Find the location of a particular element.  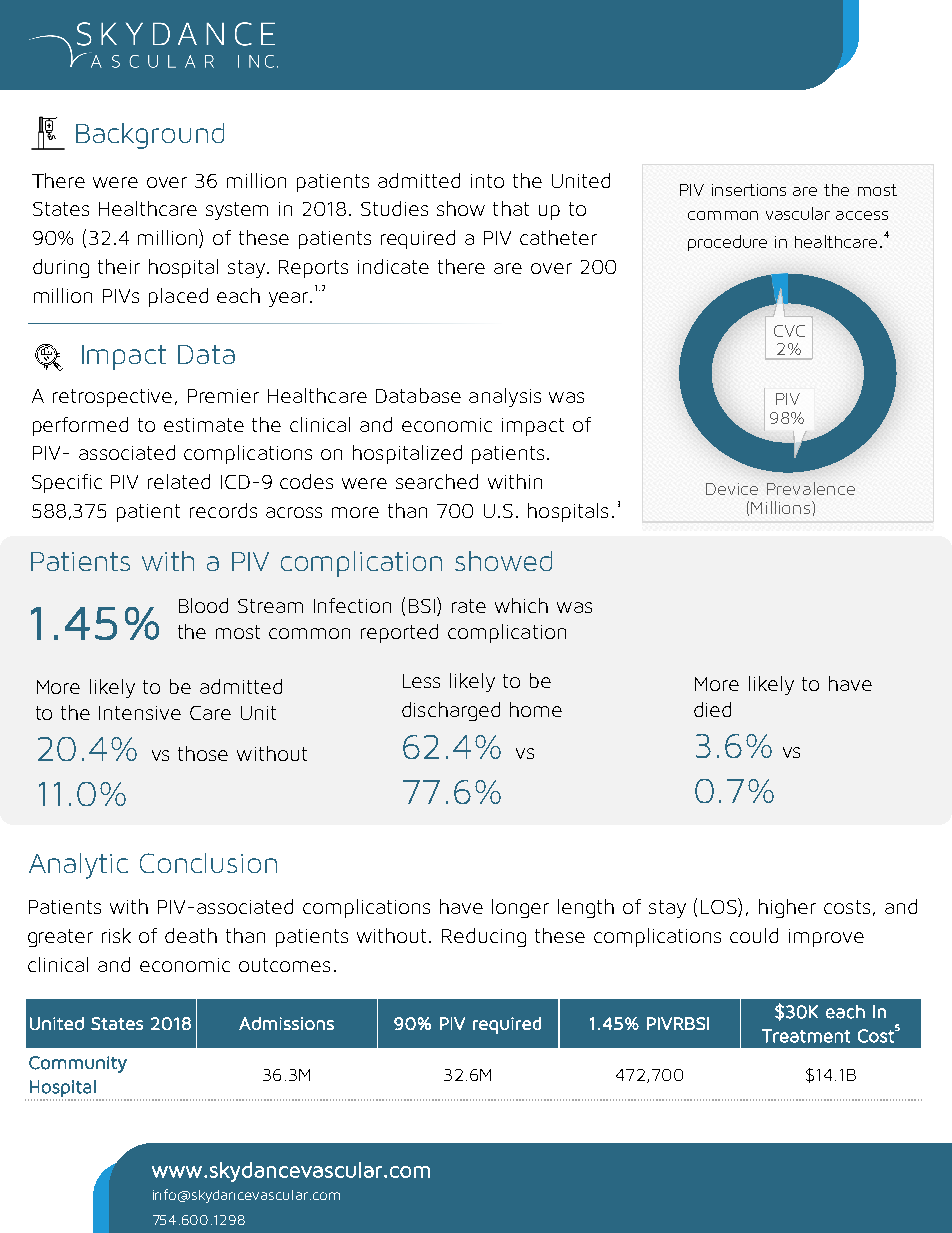

Admissions is located at coordinates (286, 1023).
